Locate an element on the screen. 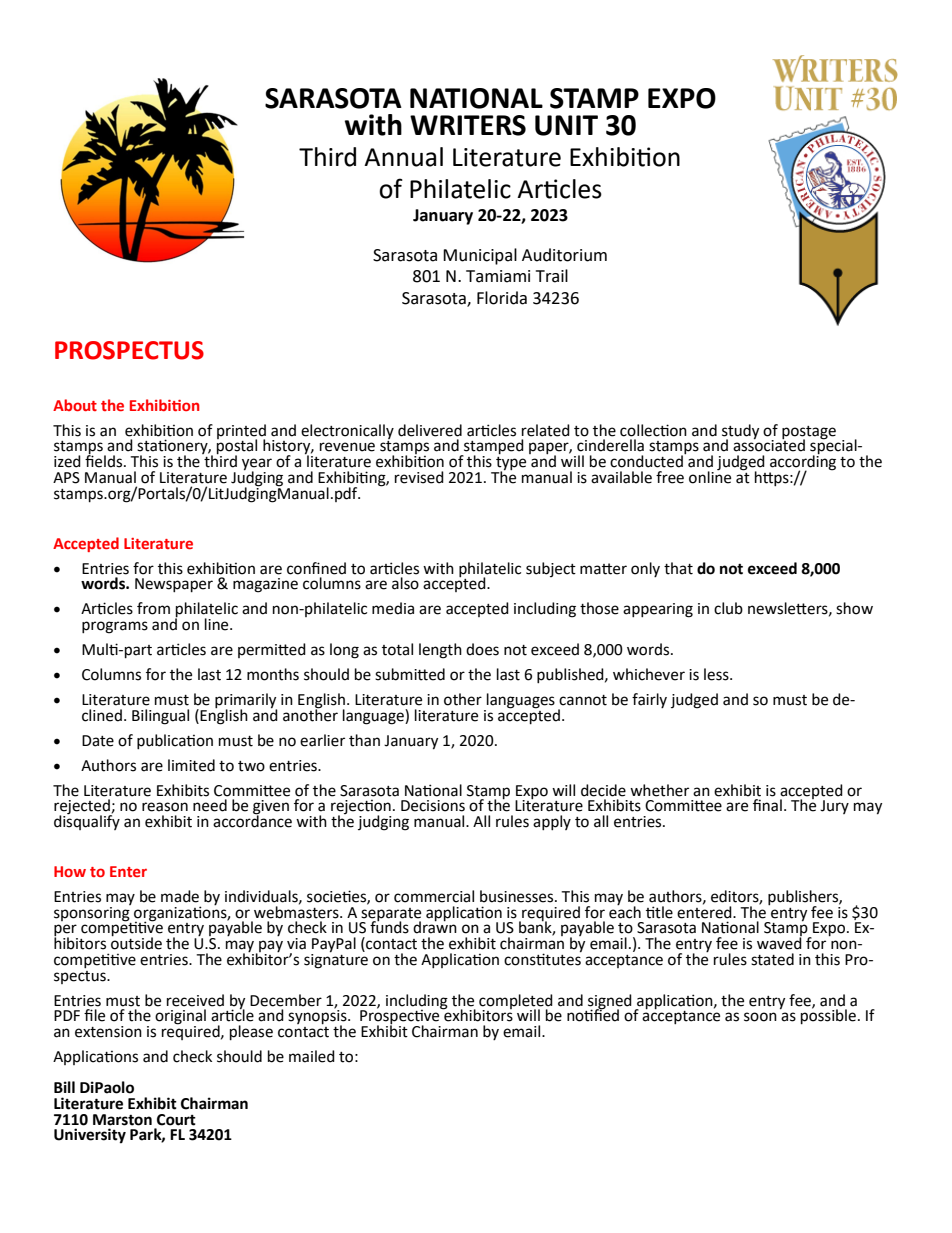 This screenshot has width=952, height=1233. Court is located at coordinates (176, 1120).
